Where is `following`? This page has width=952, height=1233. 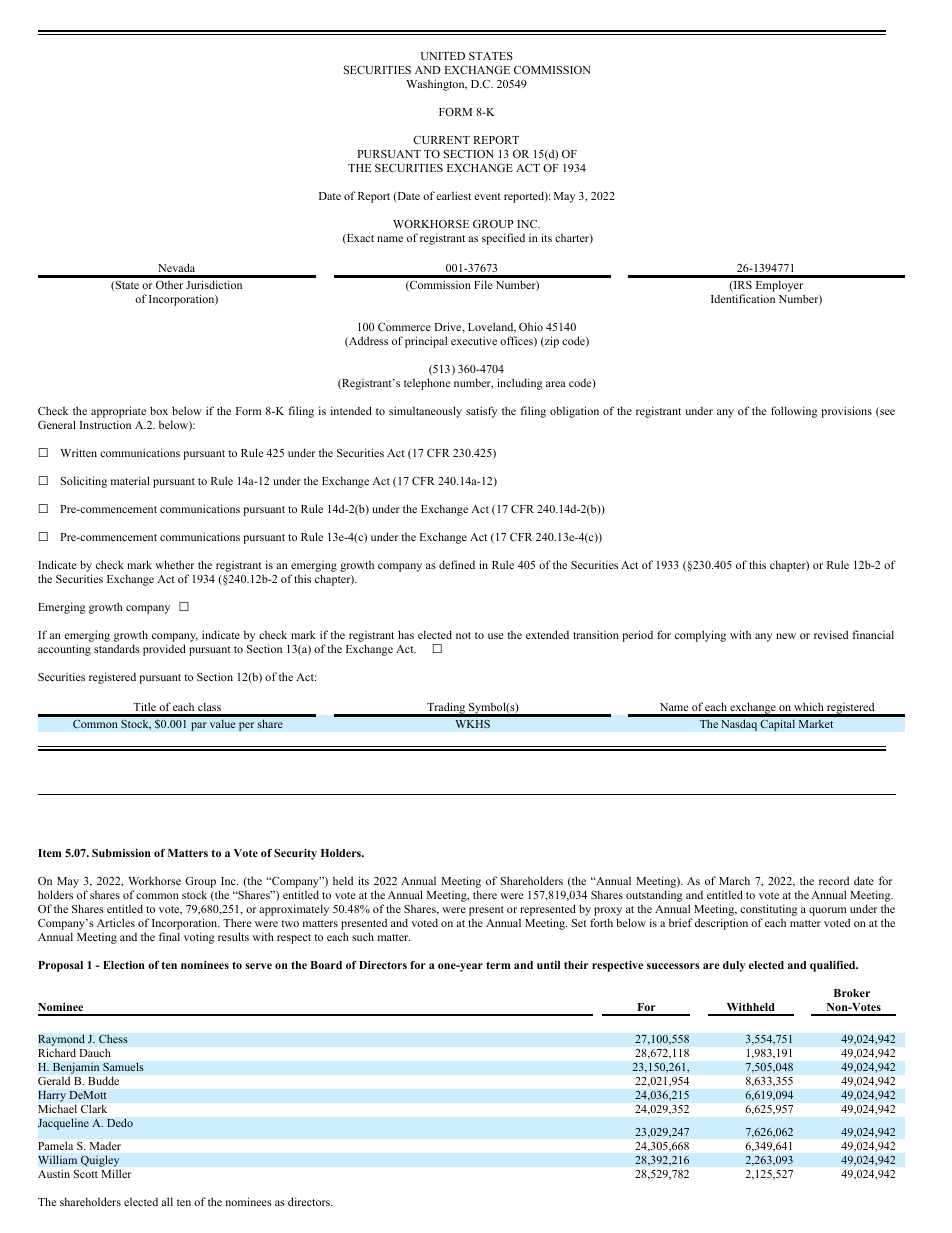
following is located at coordinates (794, 412).
